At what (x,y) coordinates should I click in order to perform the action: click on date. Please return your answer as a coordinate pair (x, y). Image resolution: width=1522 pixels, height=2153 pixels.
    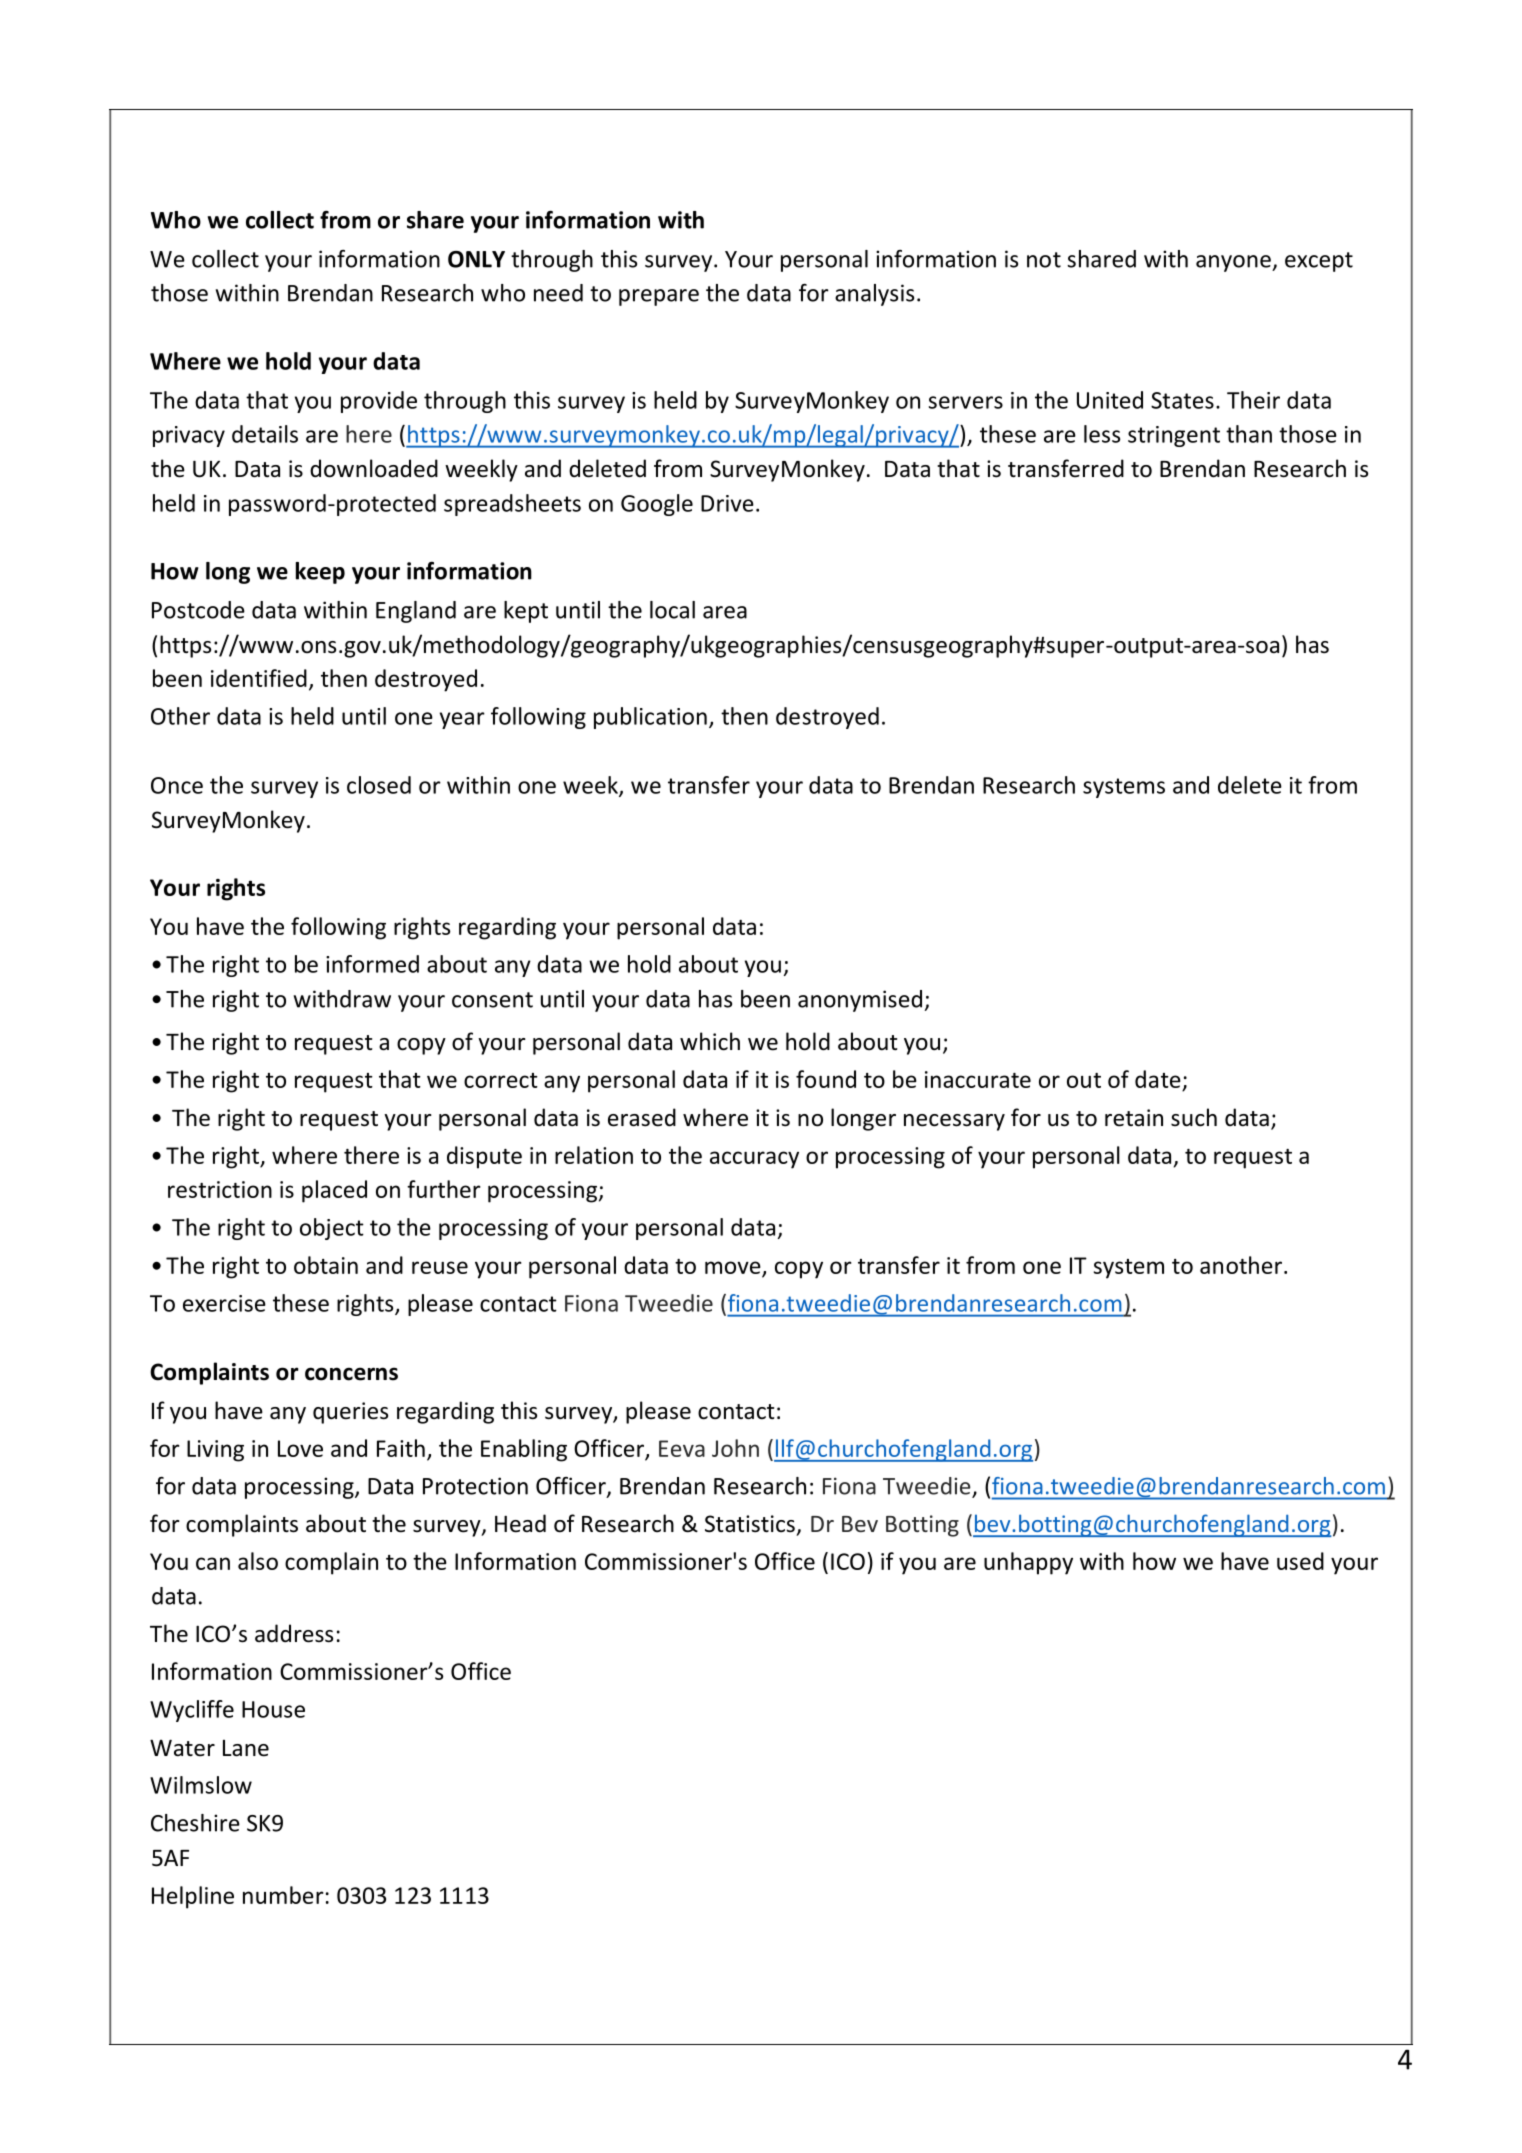
    Looking at the image, I should click on (1158, 1079).
